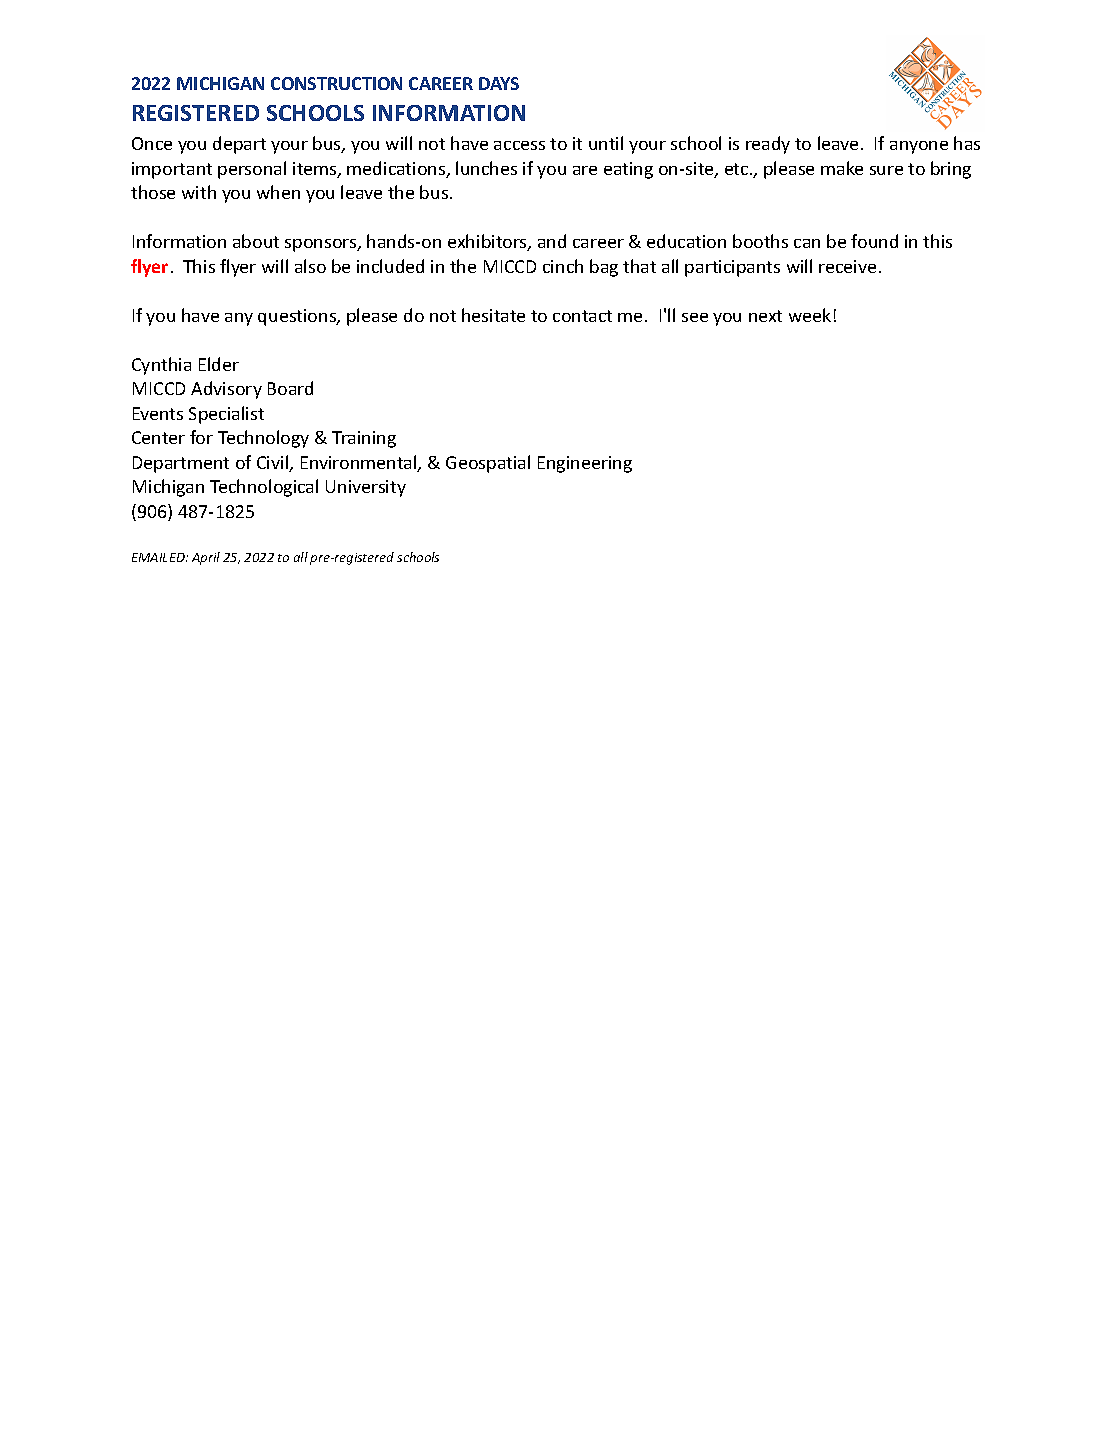 The image size is (1116, 1445). Describe the element at coordinates (206, 558) in the screenshot. I see `April` at that location.
